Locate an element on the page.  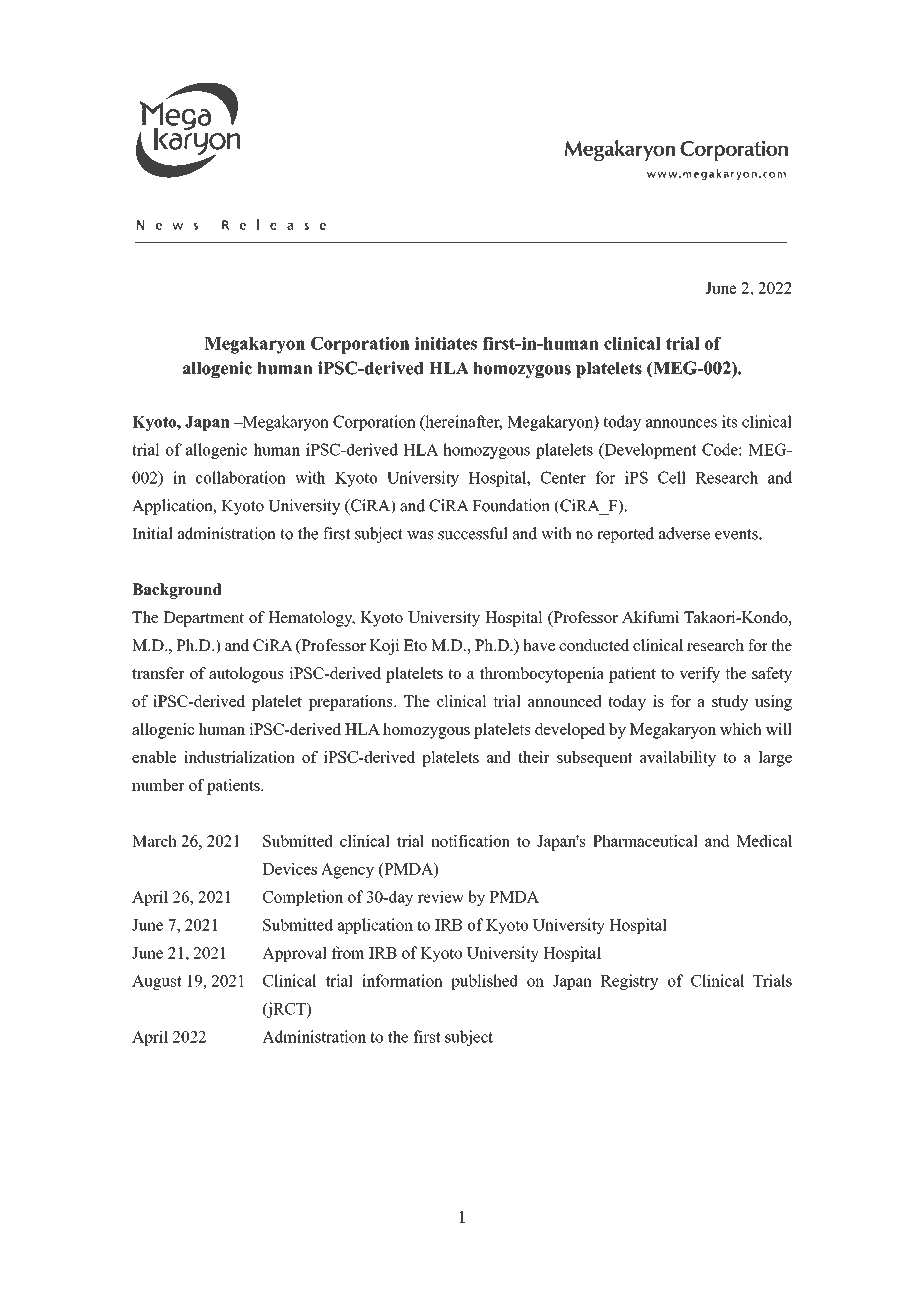
Approval is located at coordinates (294, 954).
